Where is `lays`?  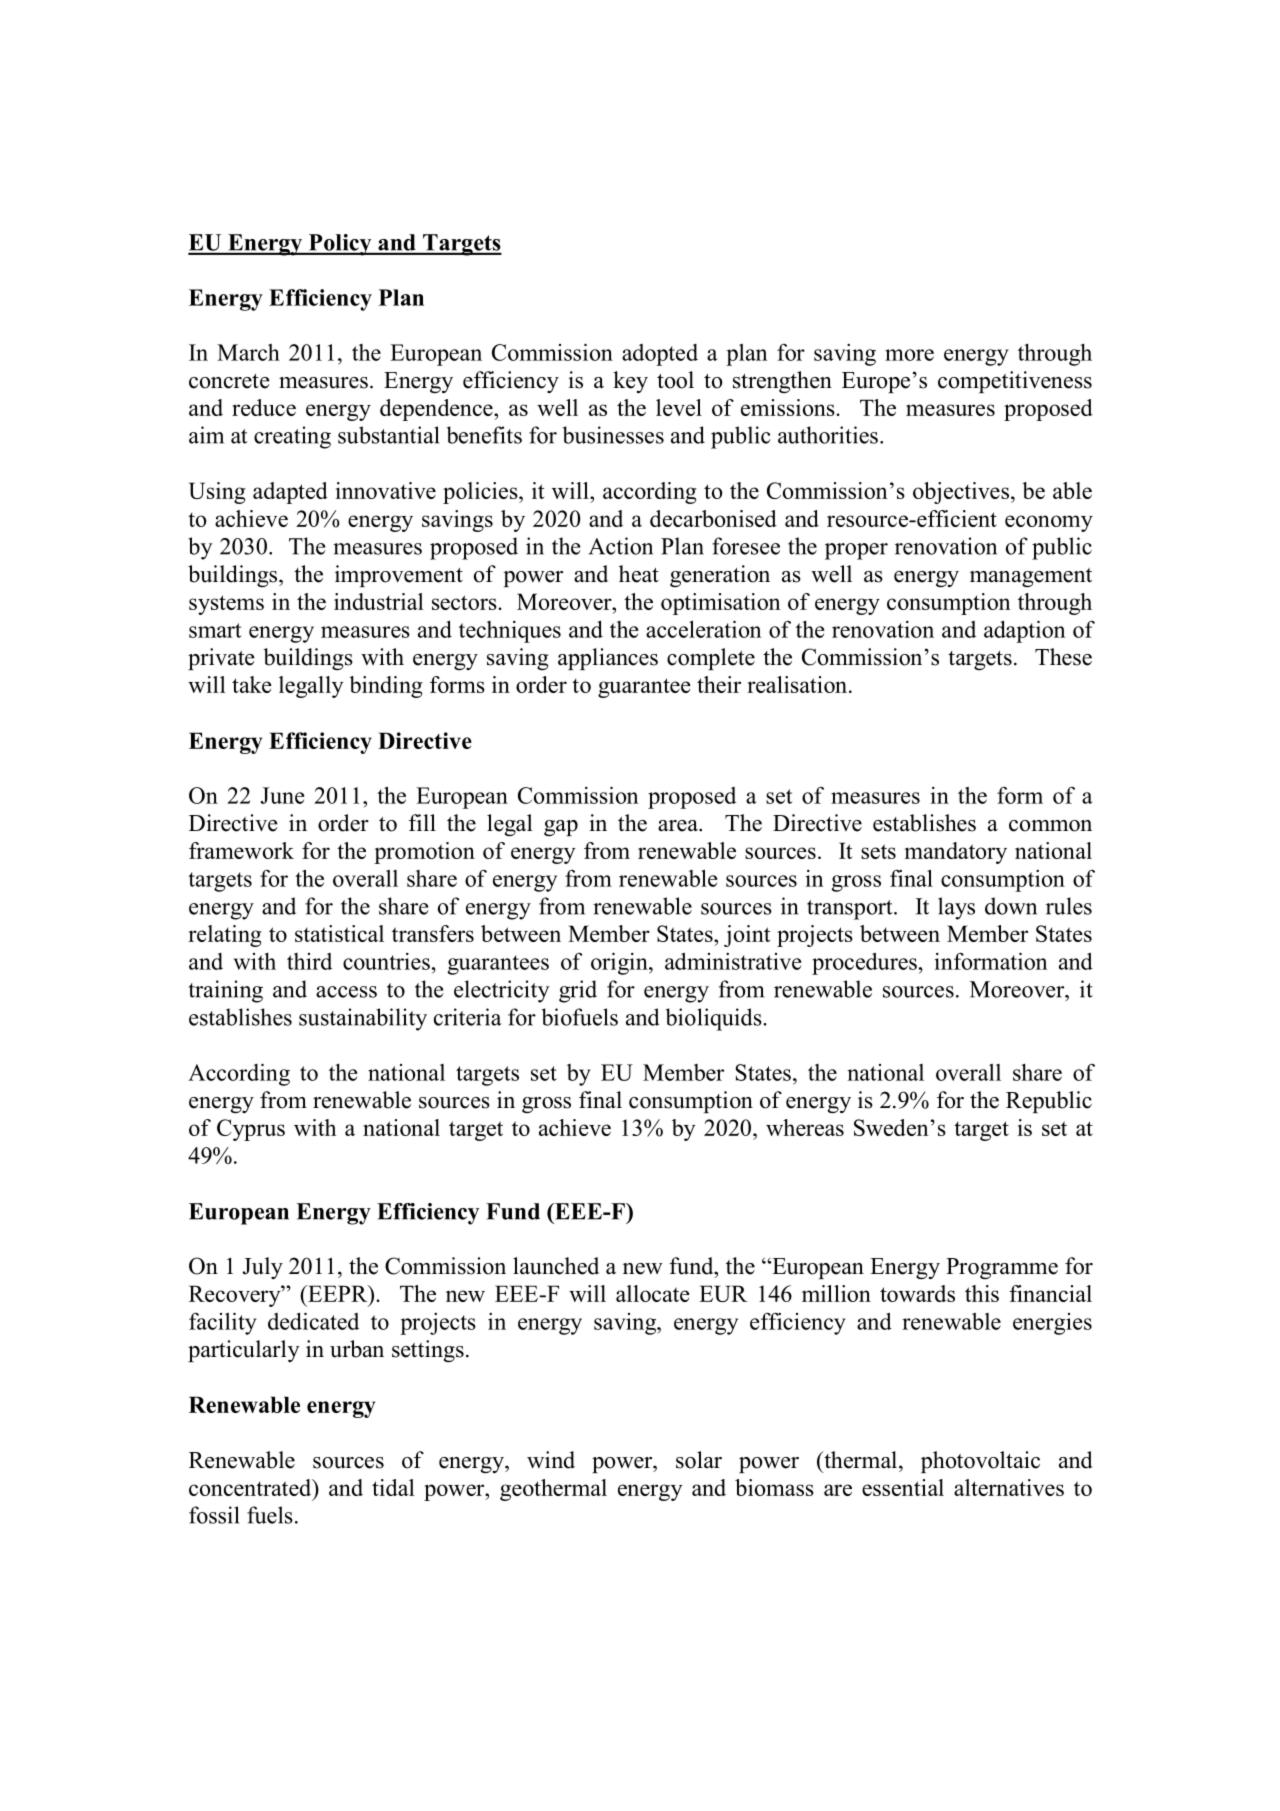 lays is located at coordinates (956, 908).
